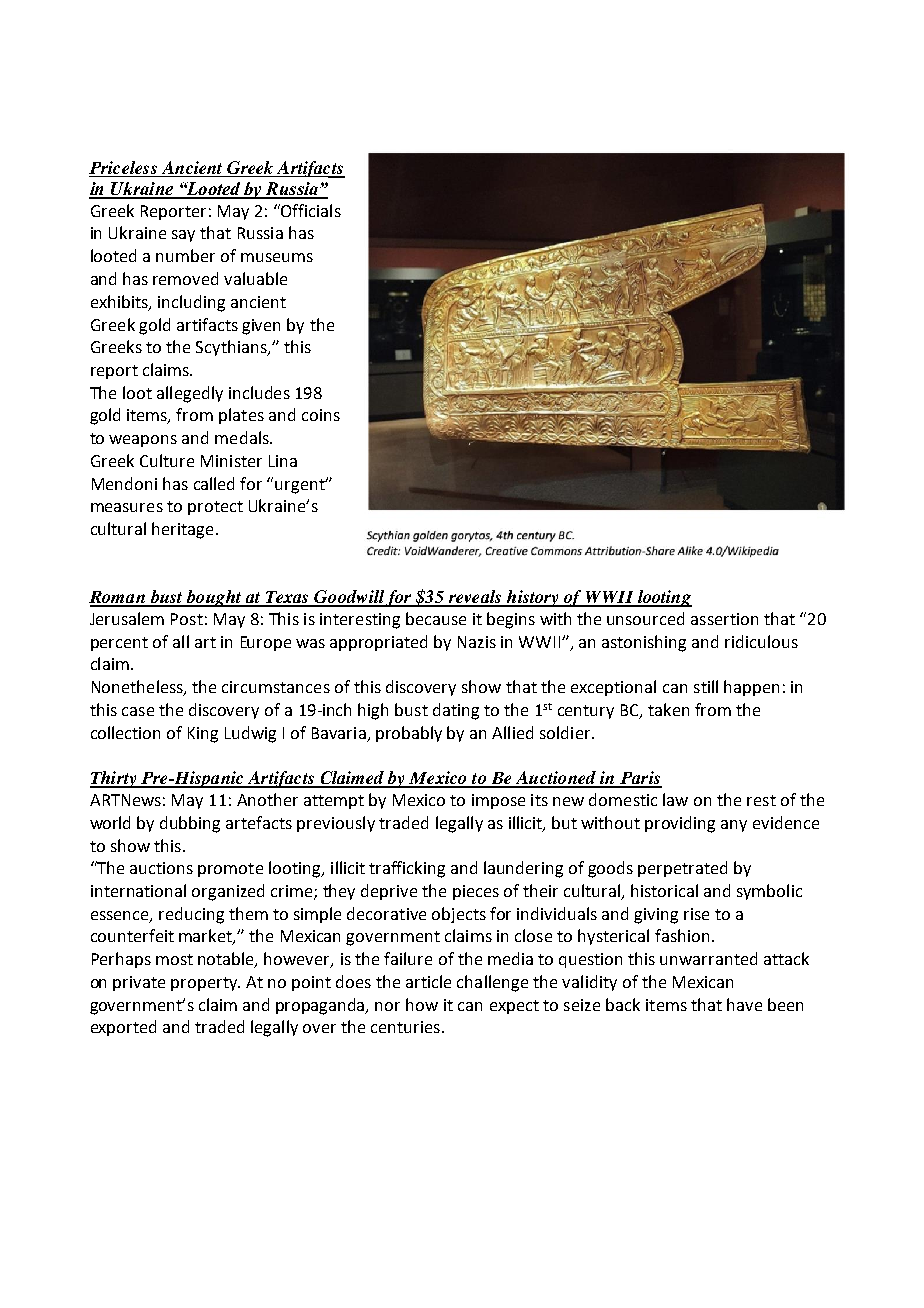 The height and width of the screenshot is (1308, 924). I want to click on museums, so click(277, 257).
